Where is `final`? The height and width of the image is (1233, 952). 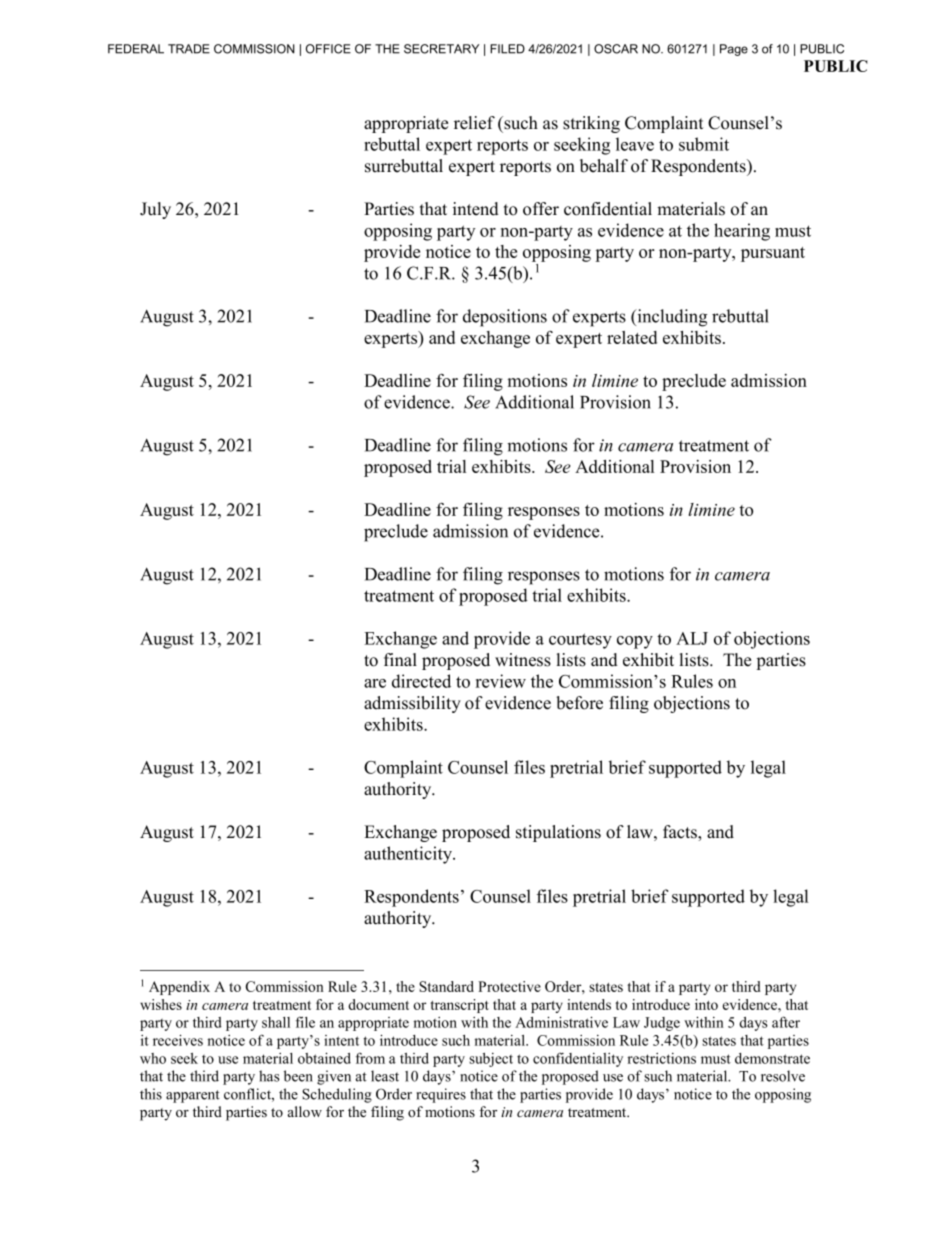
final is located at coordinates (400, 659).
